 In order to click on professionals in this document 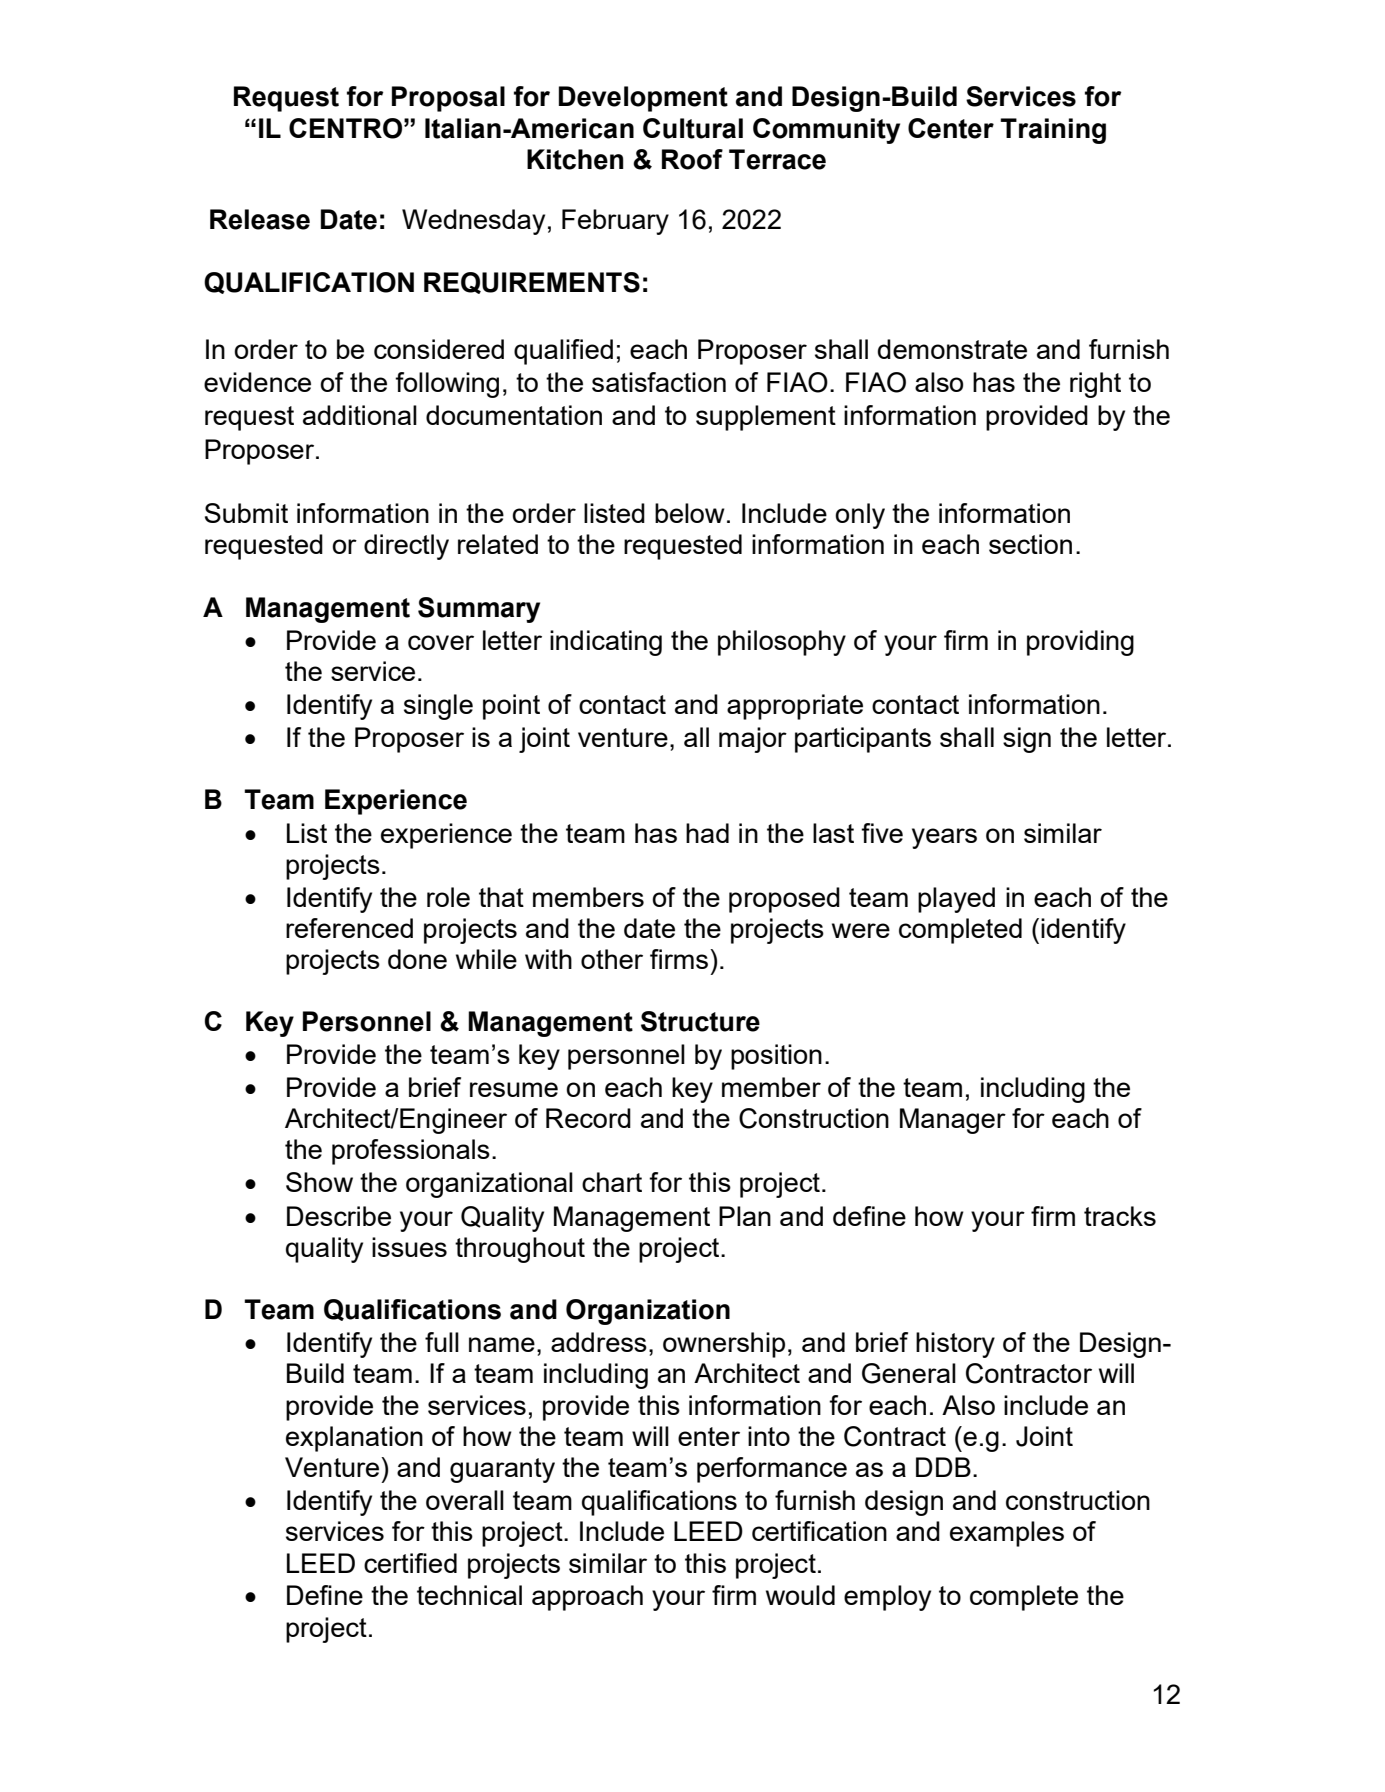, I will do `click(411, 1152)`.
